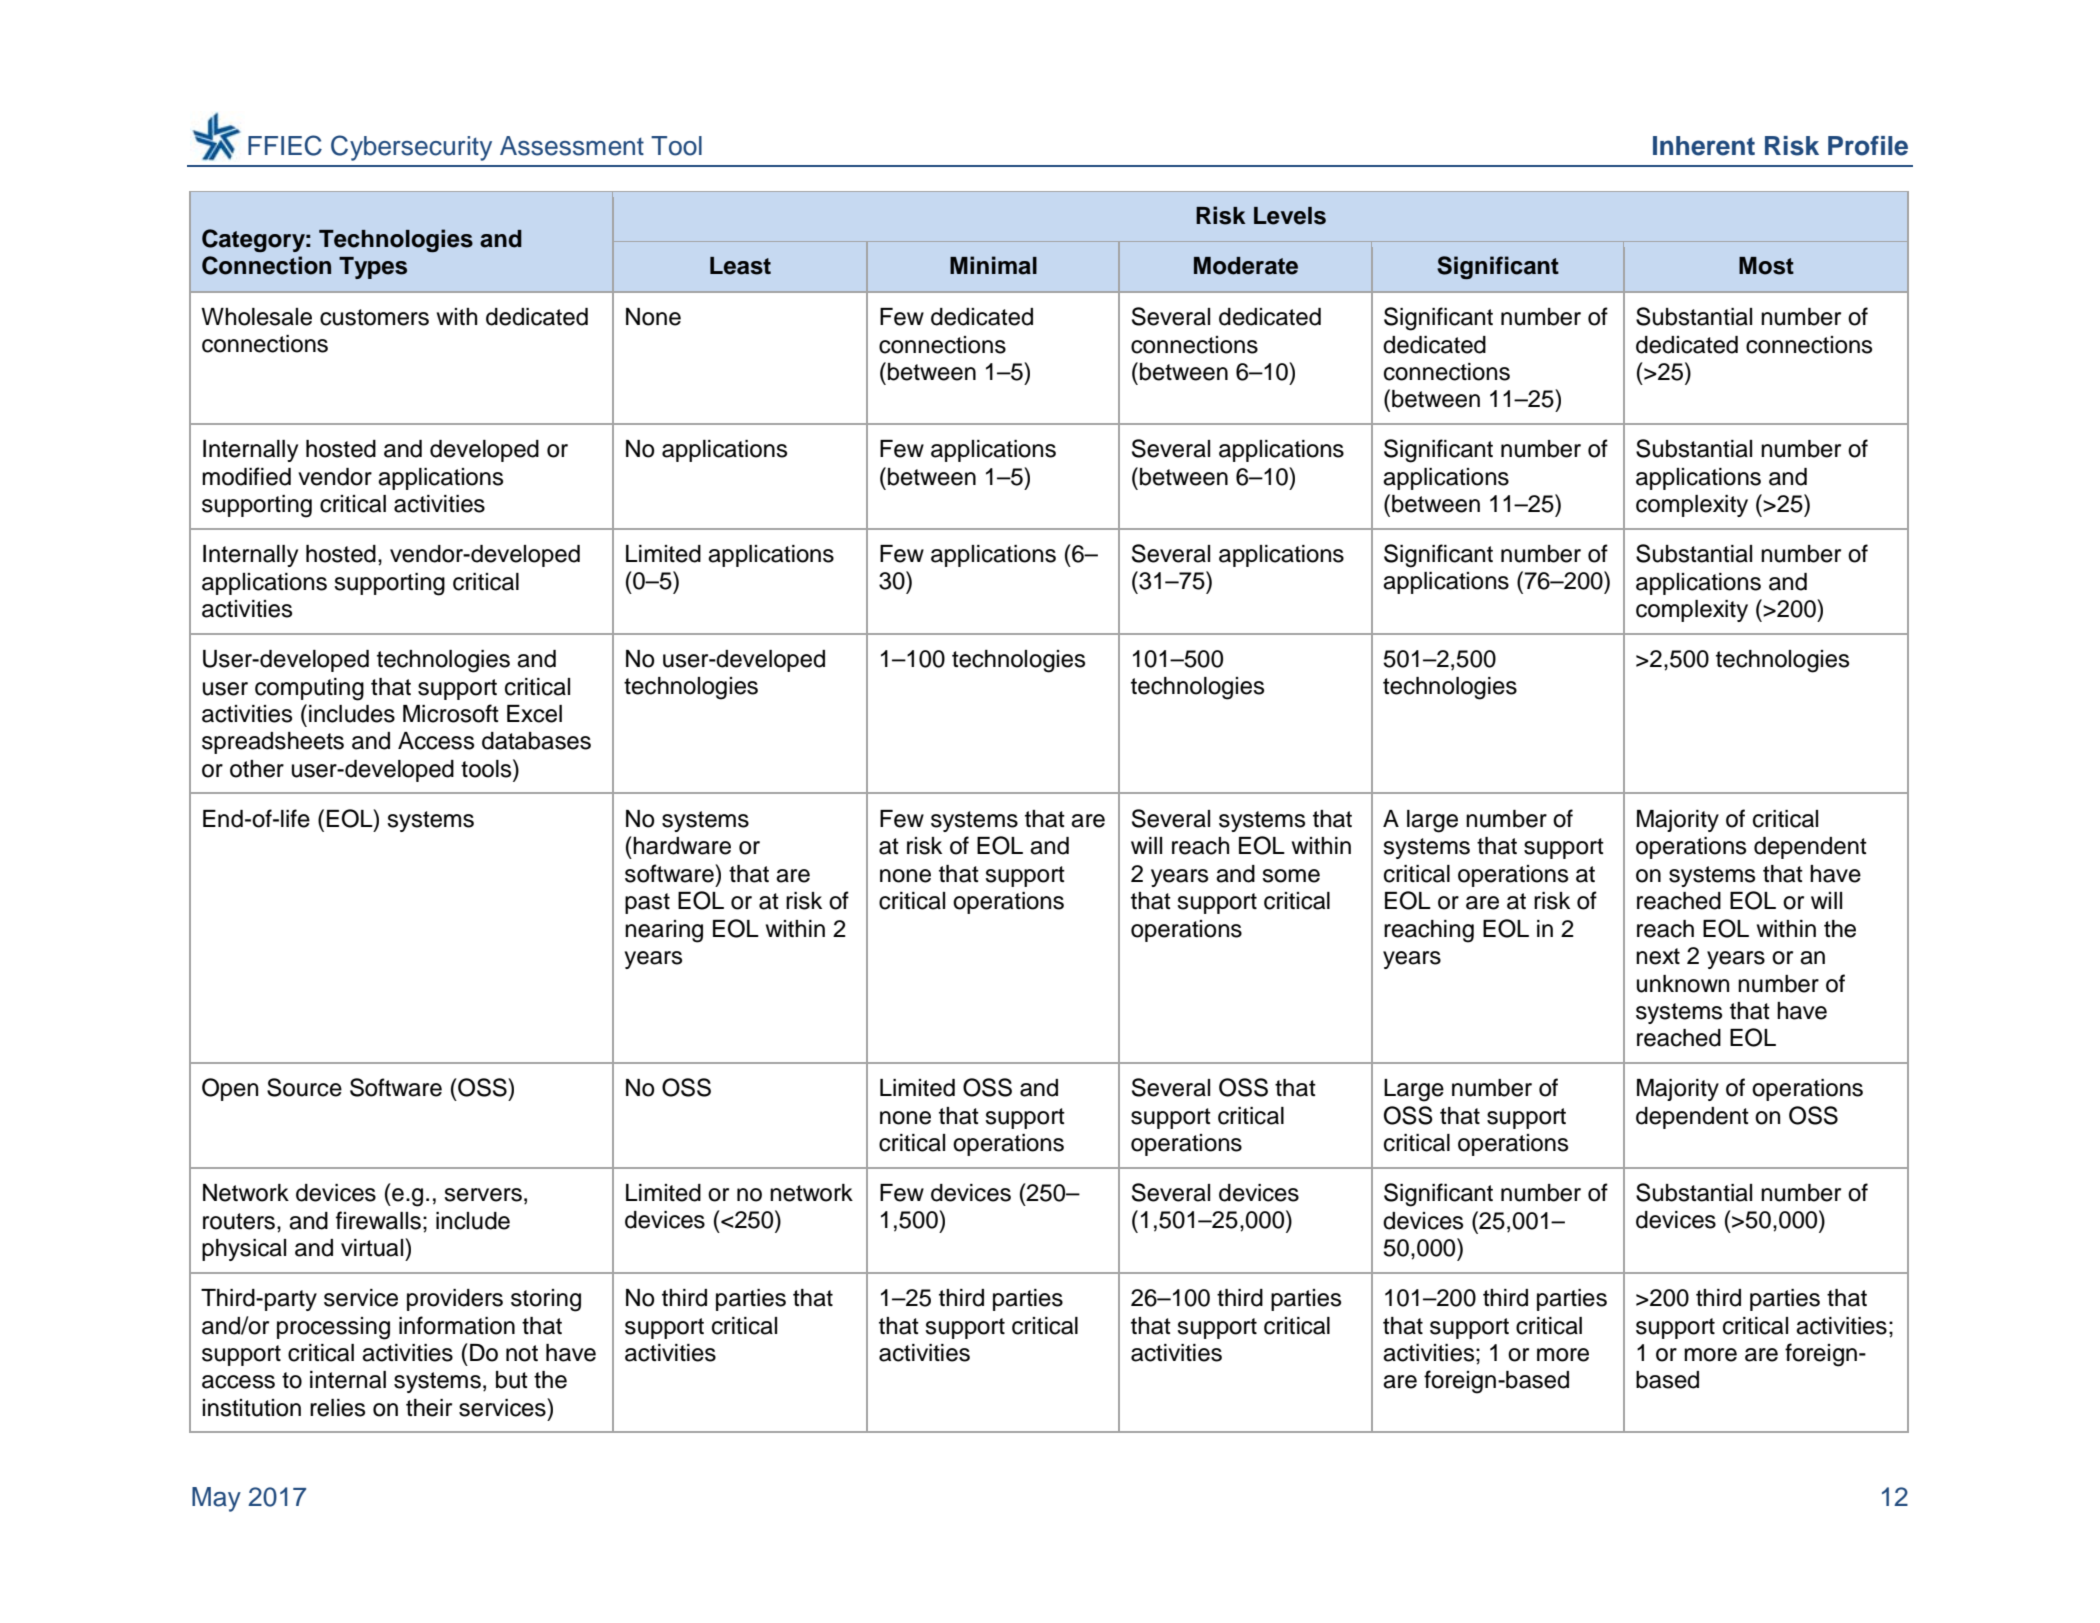  Describe the element at coordinates (522, 1353) in the screenshot. I see `not` at that location.
